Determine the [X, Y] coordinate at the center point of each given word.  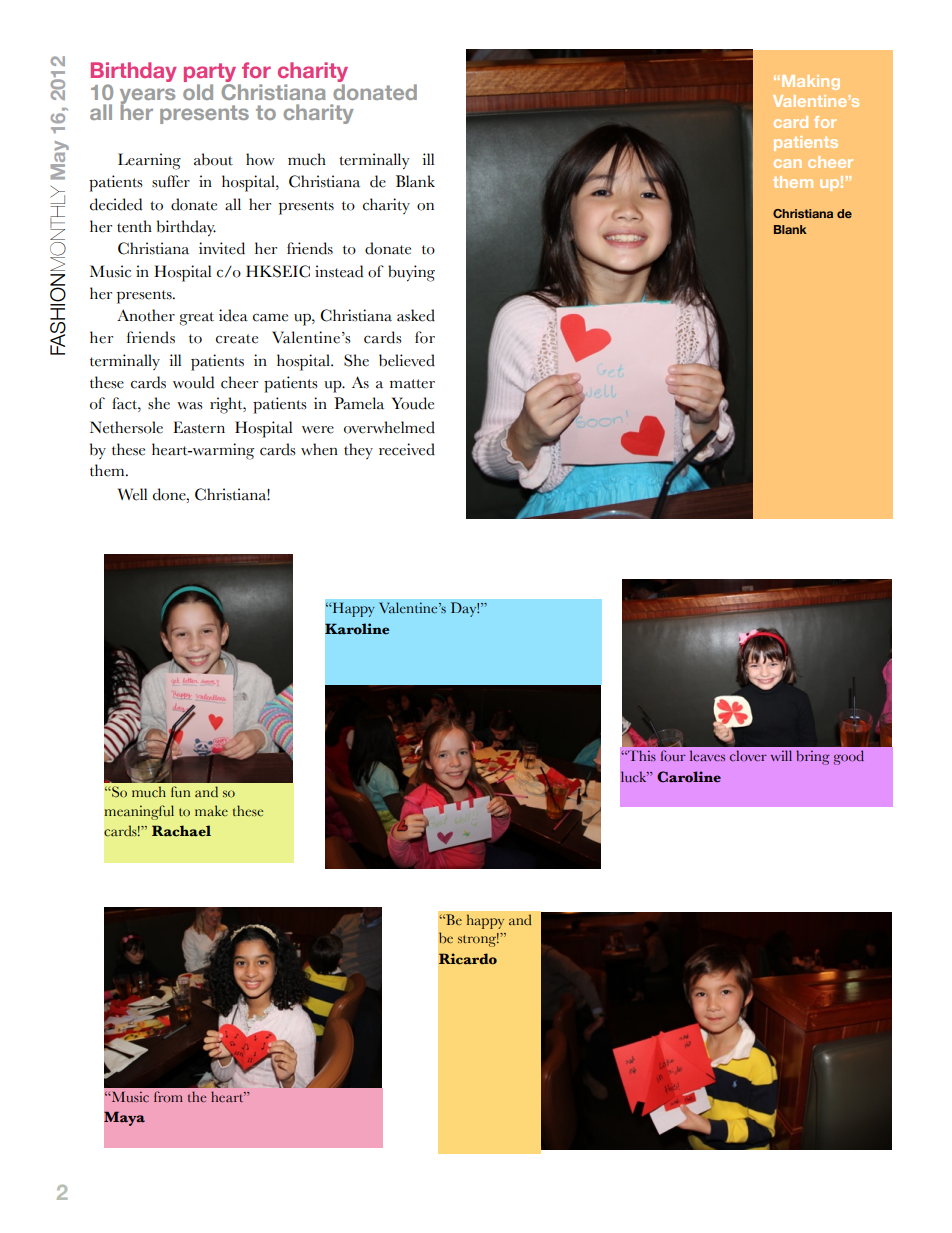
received [407, 449]
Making [811, 82]
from [168, 1096]
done [170, 494]
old [198, 92]
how [260, 159]
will [781, 755]
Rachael [181, 831]
